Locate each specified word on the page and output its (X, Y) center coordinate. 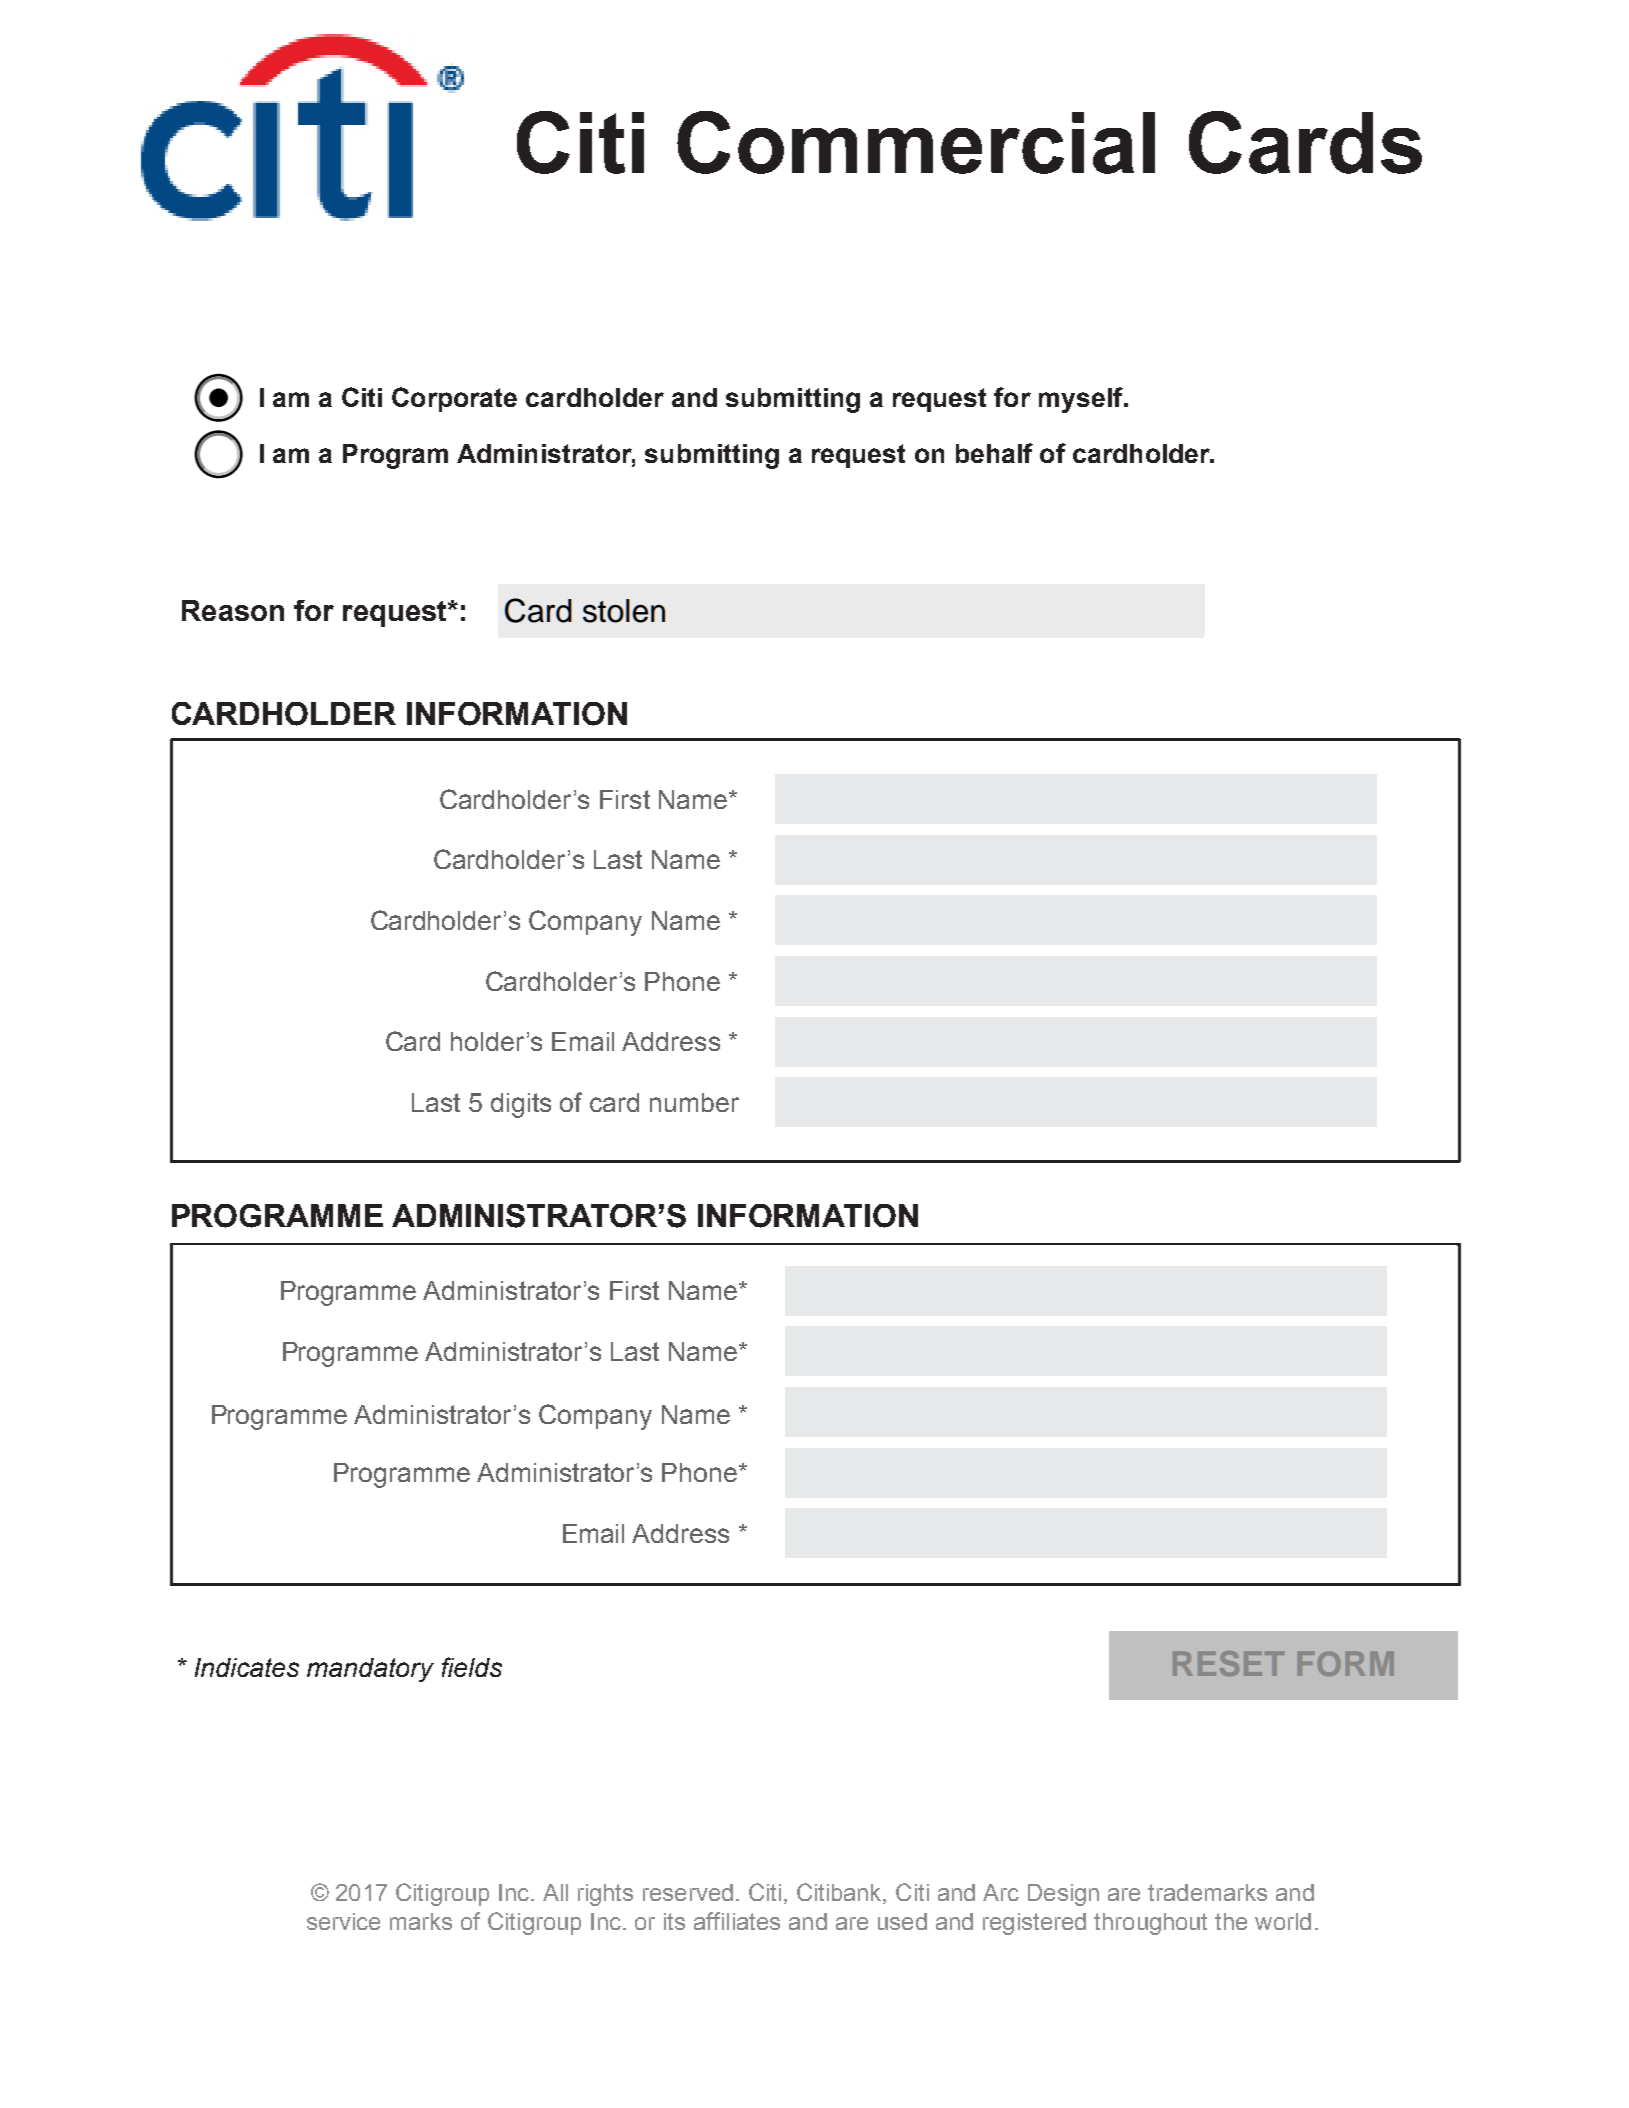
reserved (688, 1892)
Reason (233, 610)
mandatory (370, 1670)
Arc (1001, 1892)
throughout (1150, 1924)
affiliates (737, 1921)
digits (521, 1105)
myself (1082, 400)
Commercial (916, 142)
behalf (994, 453)
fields (472, 1667)
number (694, 1102)
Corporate (454, 399)
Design (1063, 1895)
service (343, 1921)
